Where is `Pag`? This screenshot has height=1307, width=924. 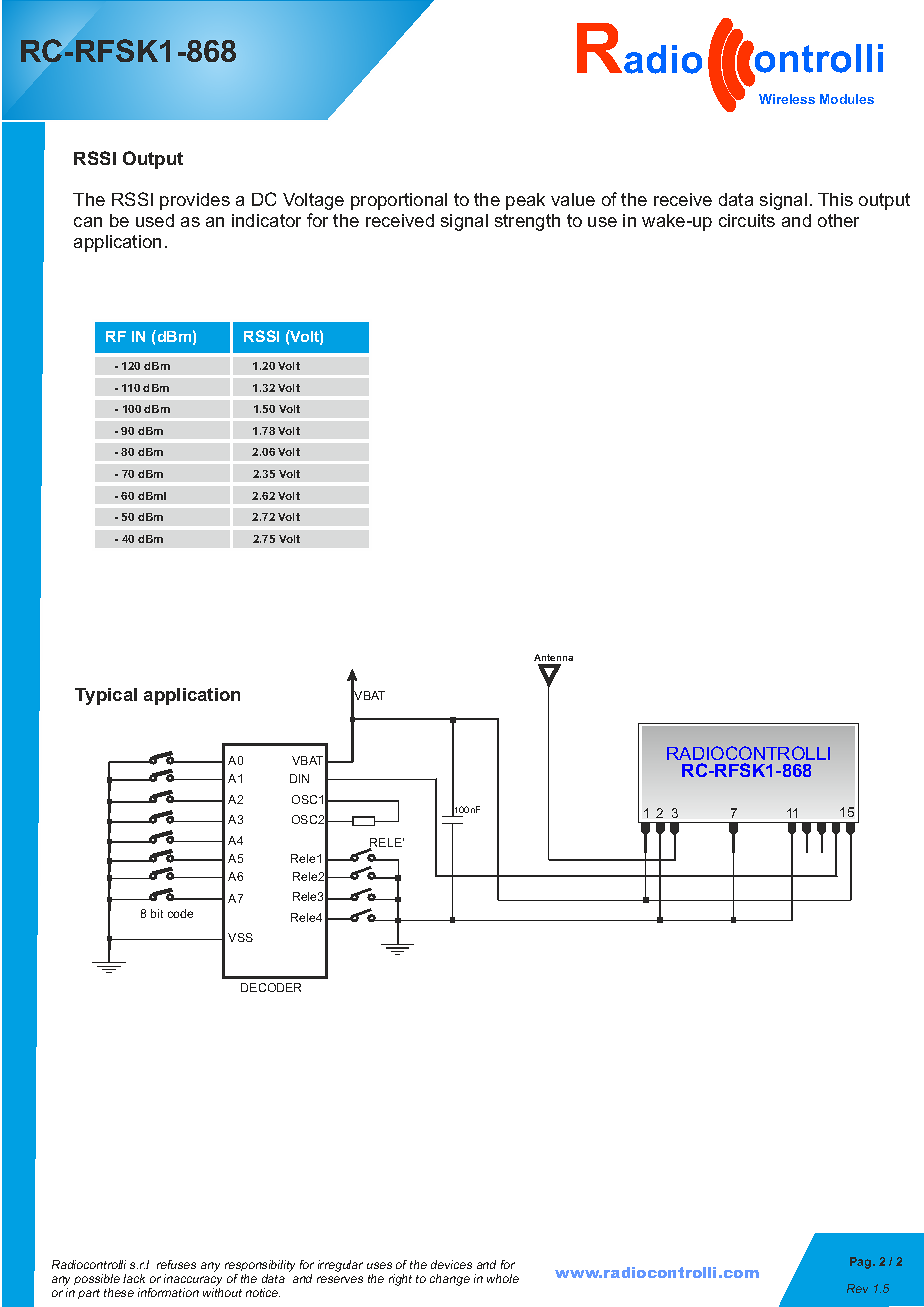 Pag is located at coordinates (862, 1263).
